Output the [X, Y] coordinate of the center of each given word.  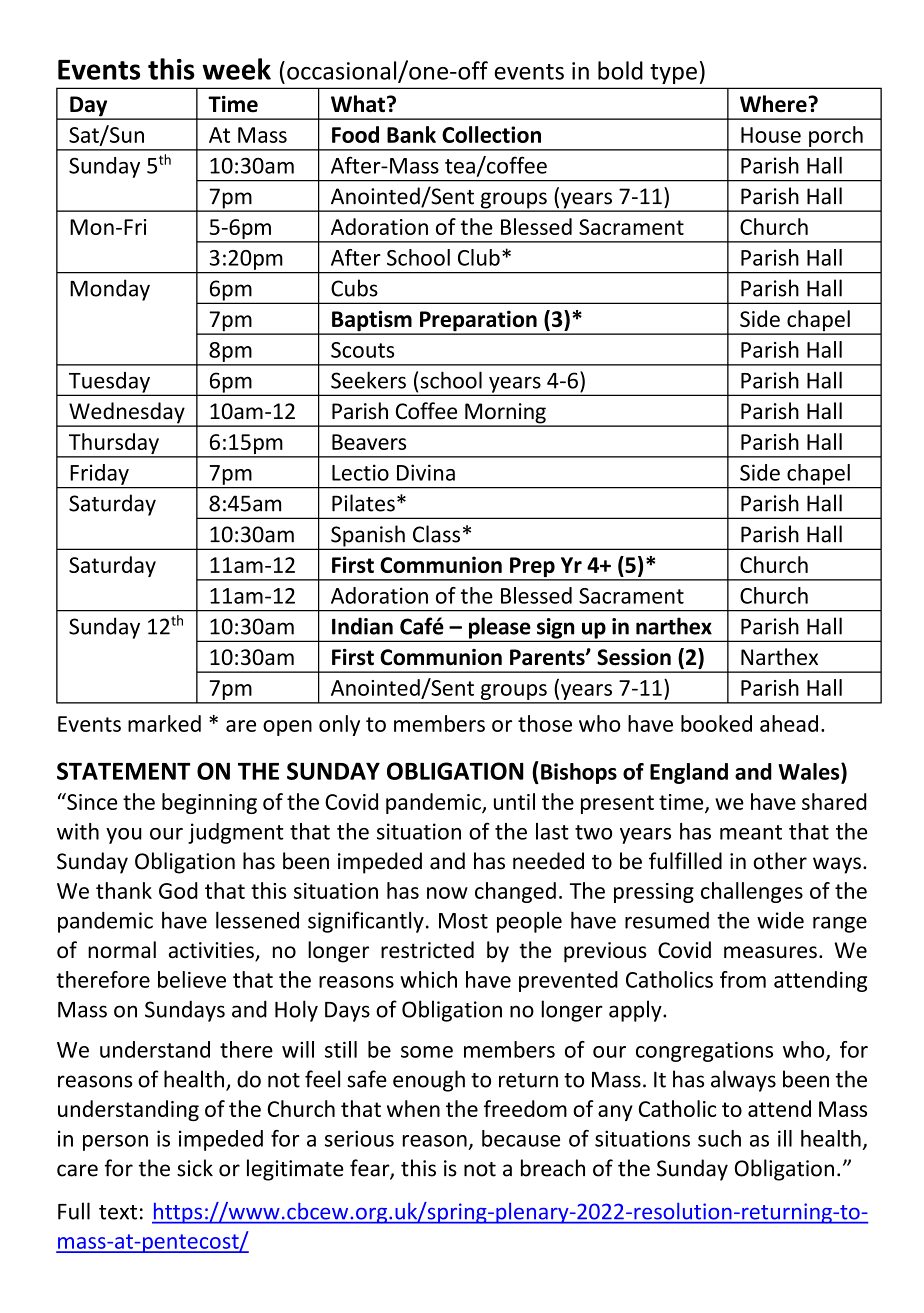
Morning [505, 414]
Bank [411, 134]
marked [164, 723]
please [499, 629]
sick [195, 1168]
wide [780, 920]
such [719, 1138]
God [178, 890]
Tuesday [109, 383]
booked [716, 723]
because [521, 1138]
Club [479, 257]
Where [774, 104]
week [236, 69]
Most [463, 921]
